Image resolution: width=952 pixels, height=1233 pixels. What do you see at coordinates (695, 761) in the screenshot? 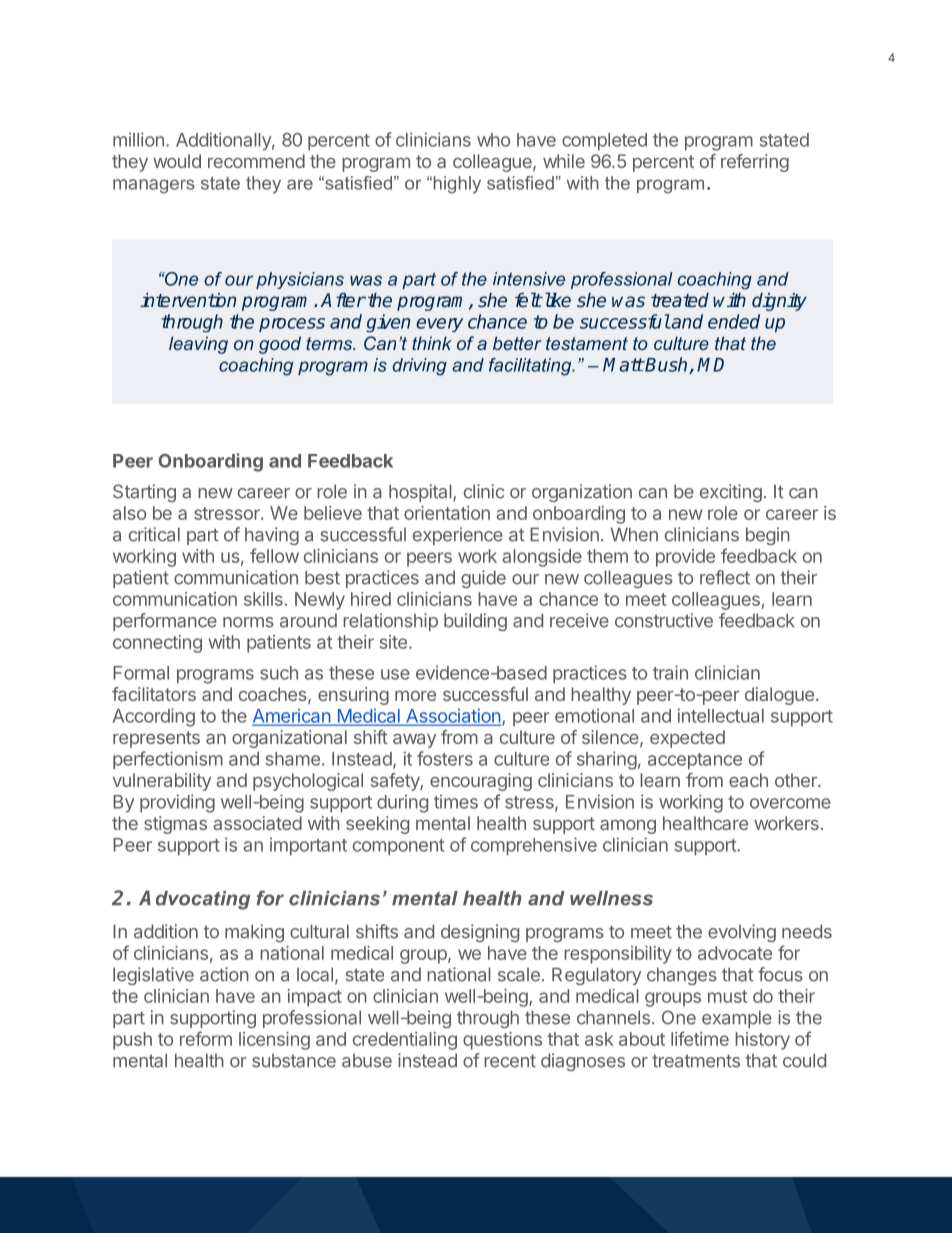
I see `acceptance` at bounding box center [695, 761].
